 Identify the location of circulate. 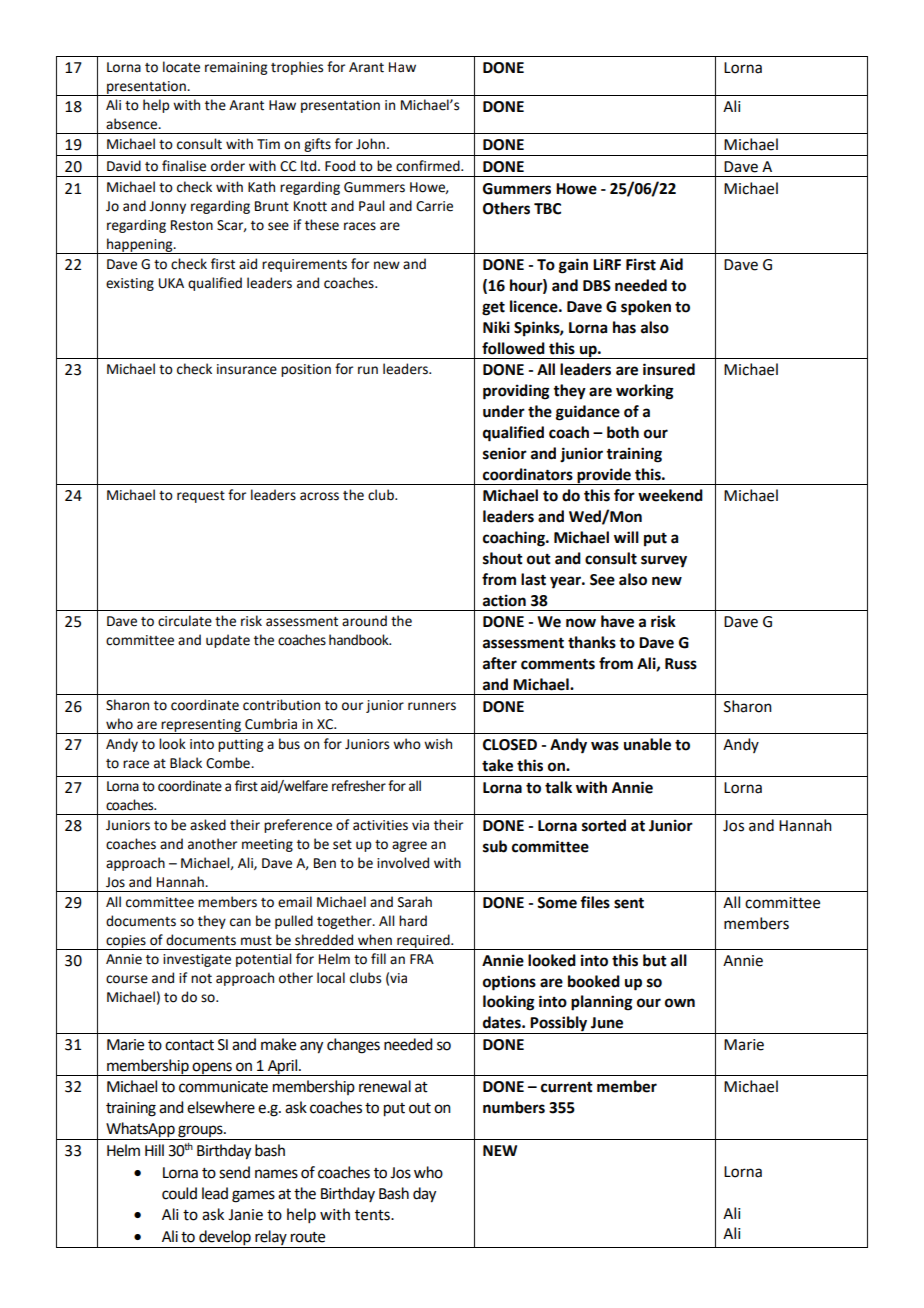
(185, 621).
